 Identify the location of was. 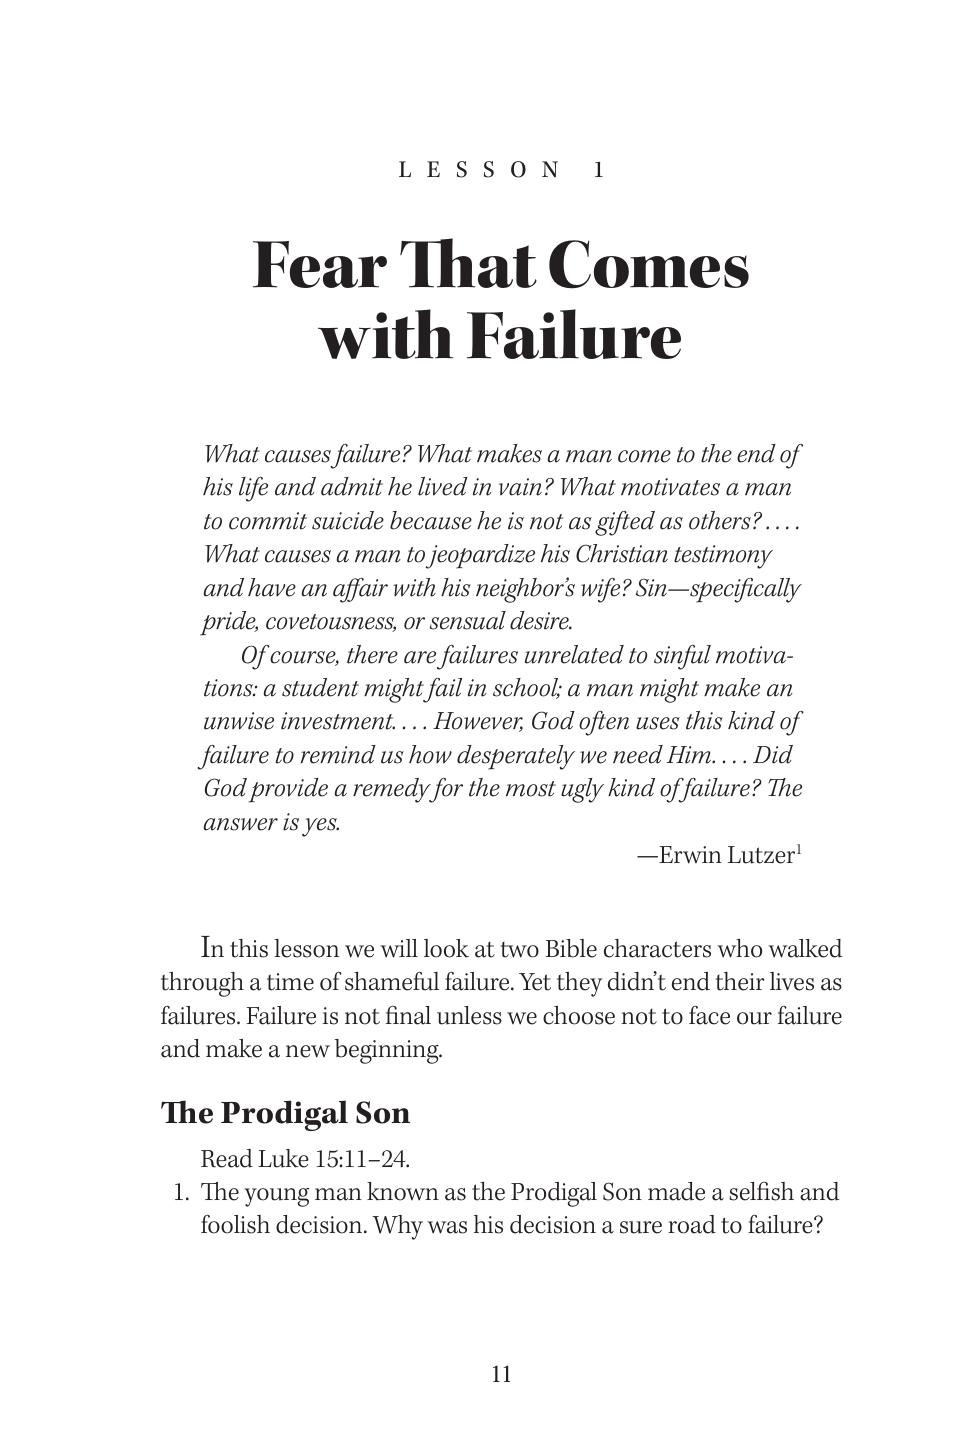
(447, 1227).
